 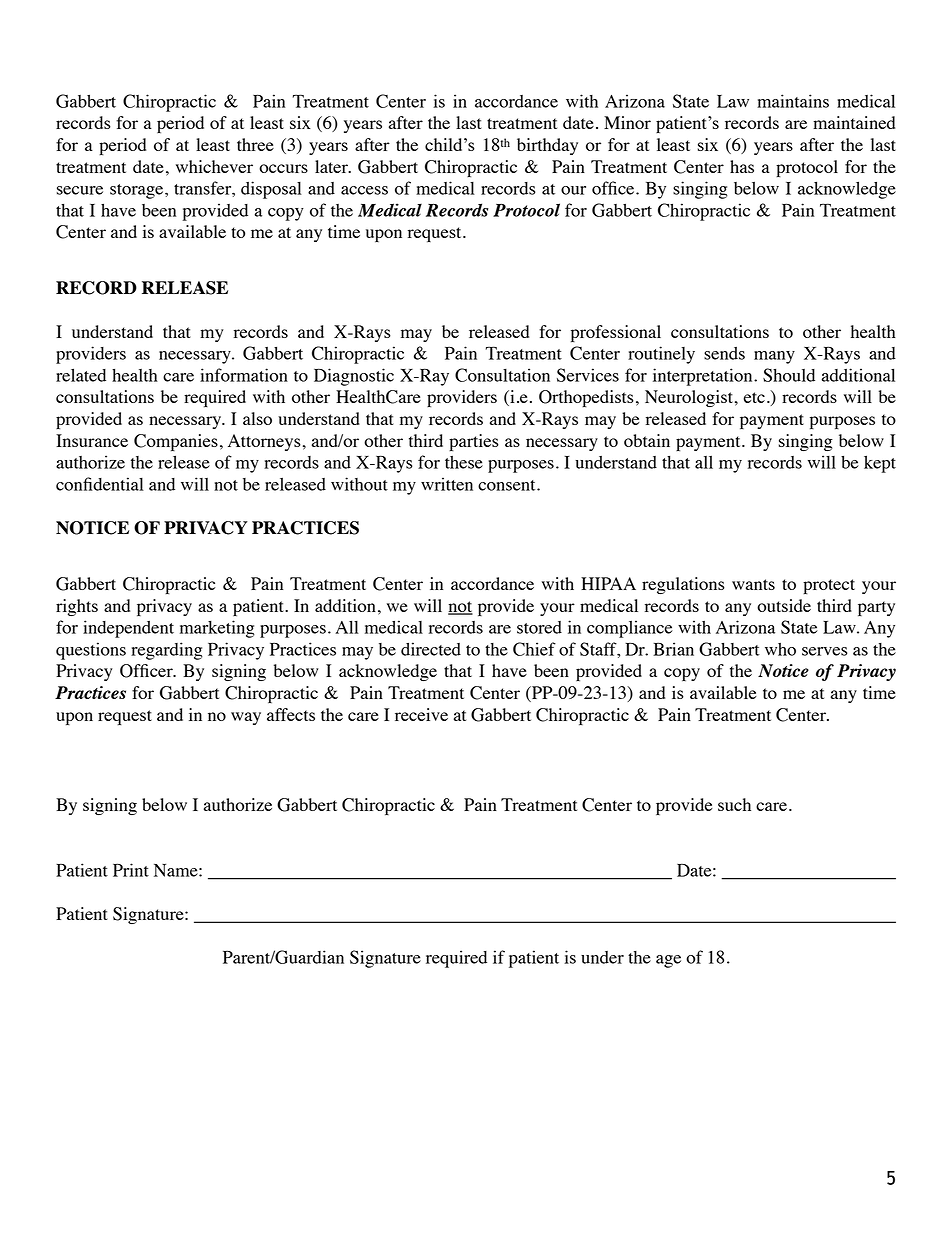 What do you see at coordinates (753, 584) in the image?
I see `wants` at bounding box center [753, 584].
